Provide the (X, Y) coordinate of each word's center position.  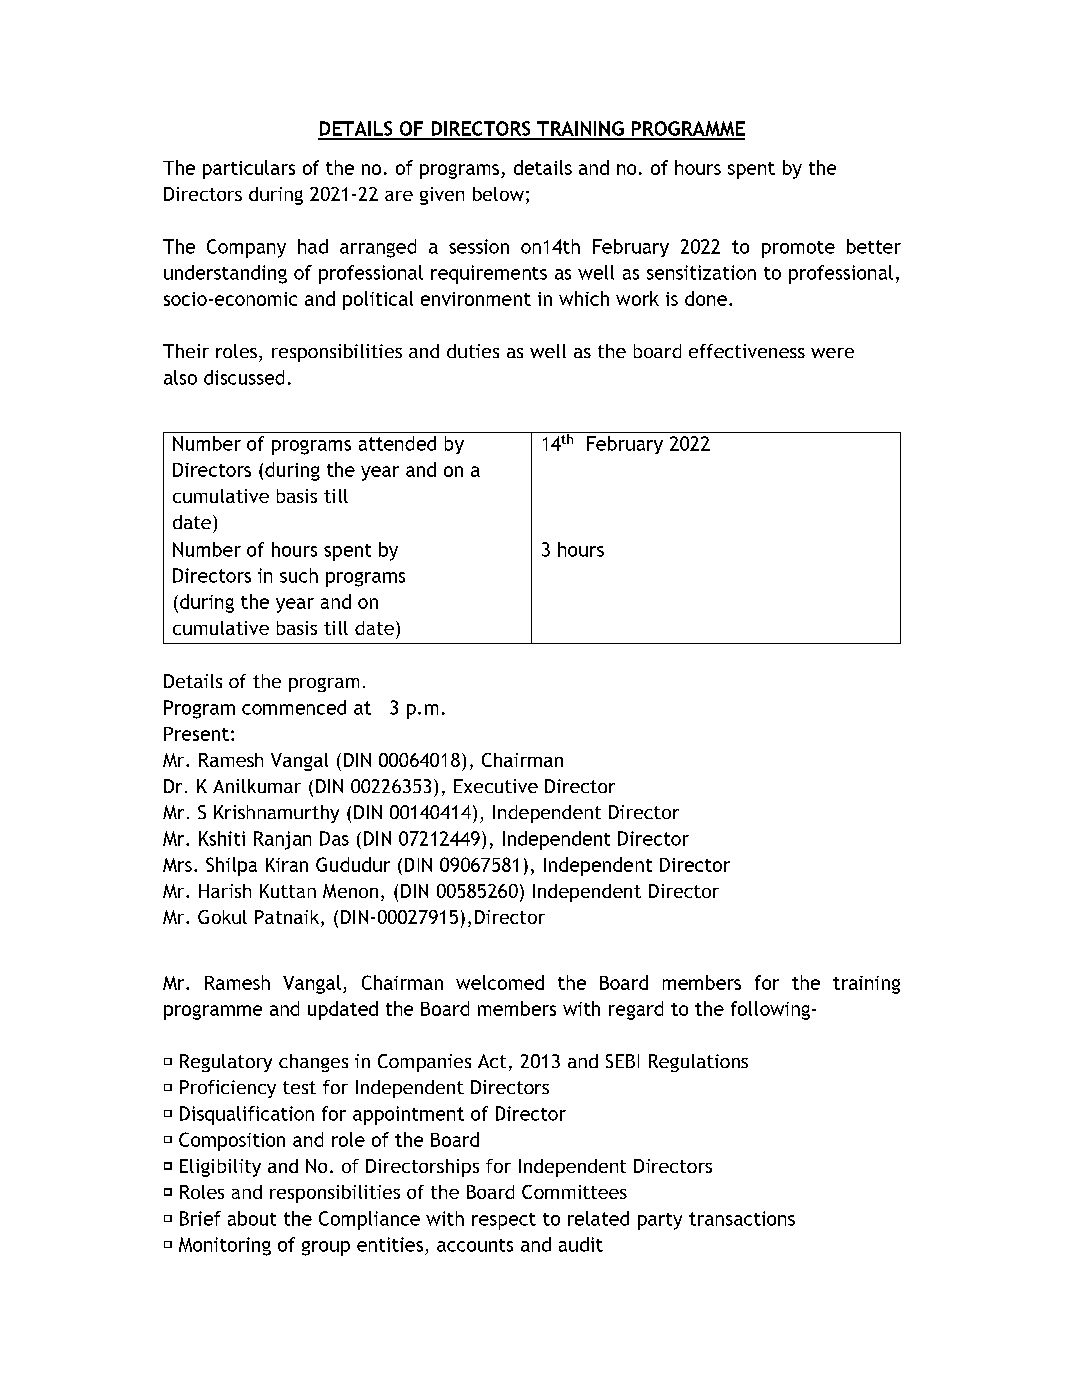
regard (636, 1010)
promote (798, 249)
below (498, 194)
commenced (294, 707)
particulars (249, 169)
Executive (496, 786)
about (252, 1218)
